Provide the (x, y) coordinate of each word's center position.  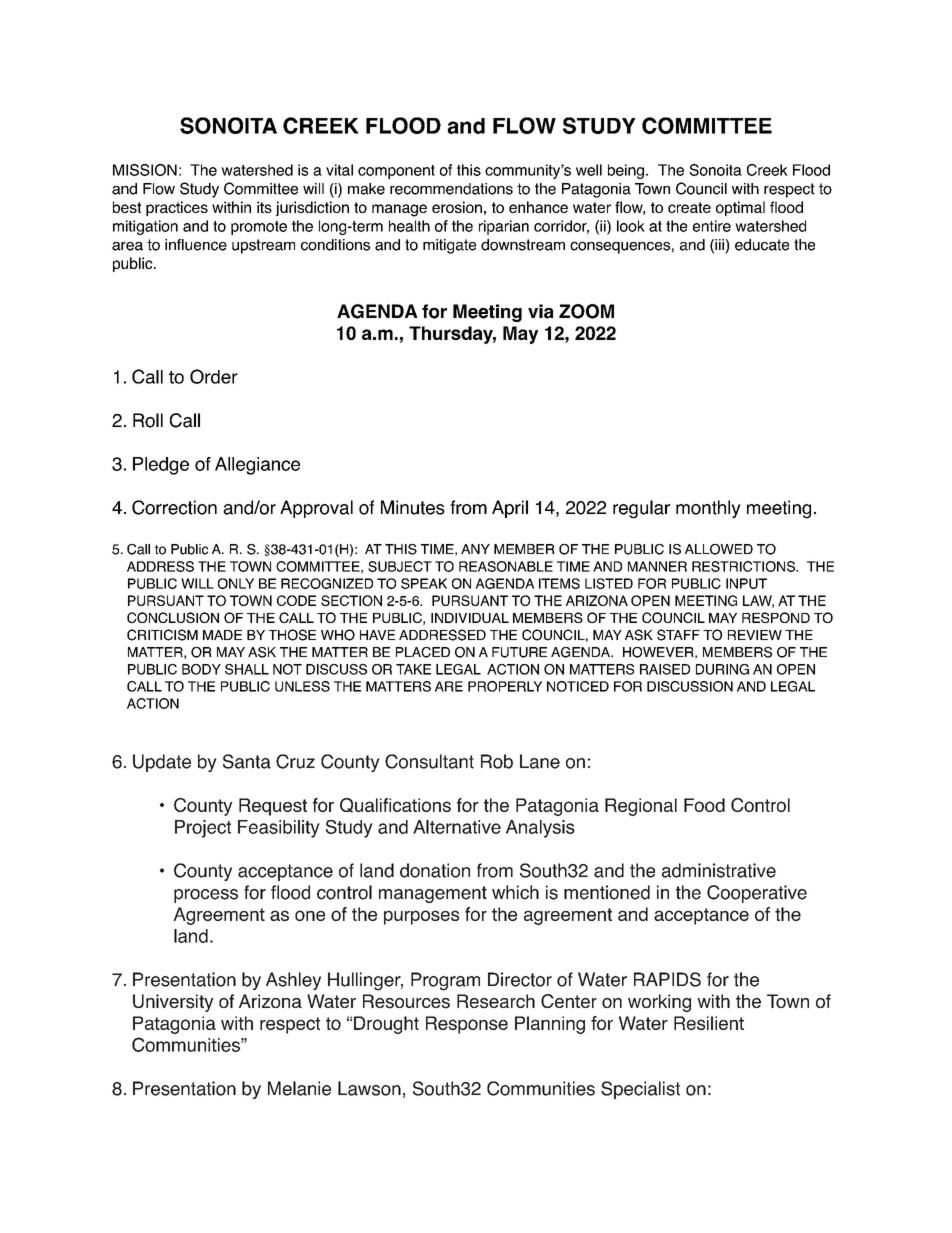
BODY (201, 669)
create (689, 207)
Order (214, 376)
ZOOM (586, 311)
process (206, 896)
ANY (475, 549)
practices (177, 208)
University (173, 1003)
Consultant (429, 761)
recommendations (451, 189)
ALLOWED (719, 549)
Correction (174, 507)
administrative (719, 870)
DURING (722, 669)
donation (435, 870)
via (541, 311)
